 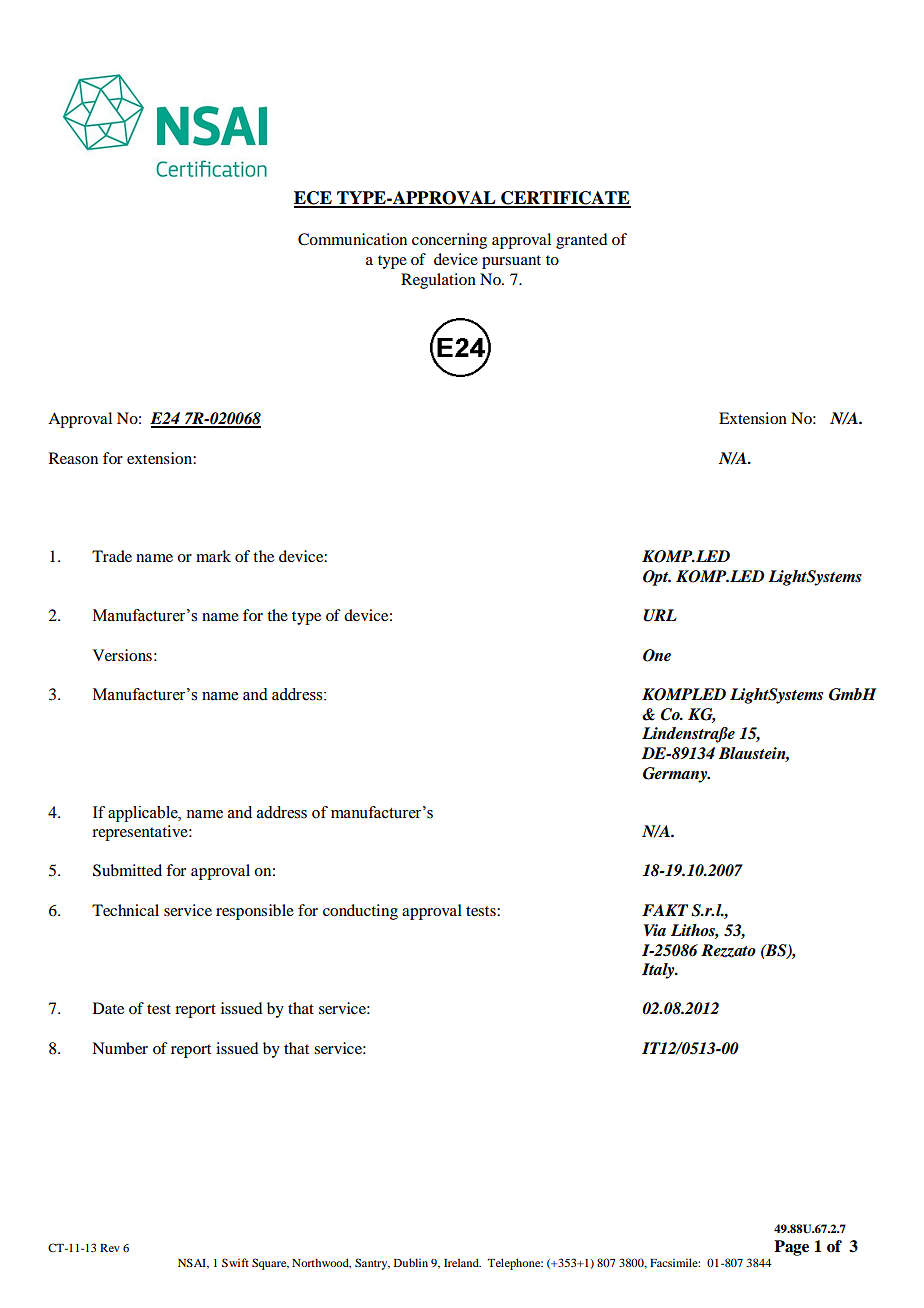 What do you see at coordinates (110, 1248) in the screenshot?
I see `Rev` at bounding box center [110, 1248].
